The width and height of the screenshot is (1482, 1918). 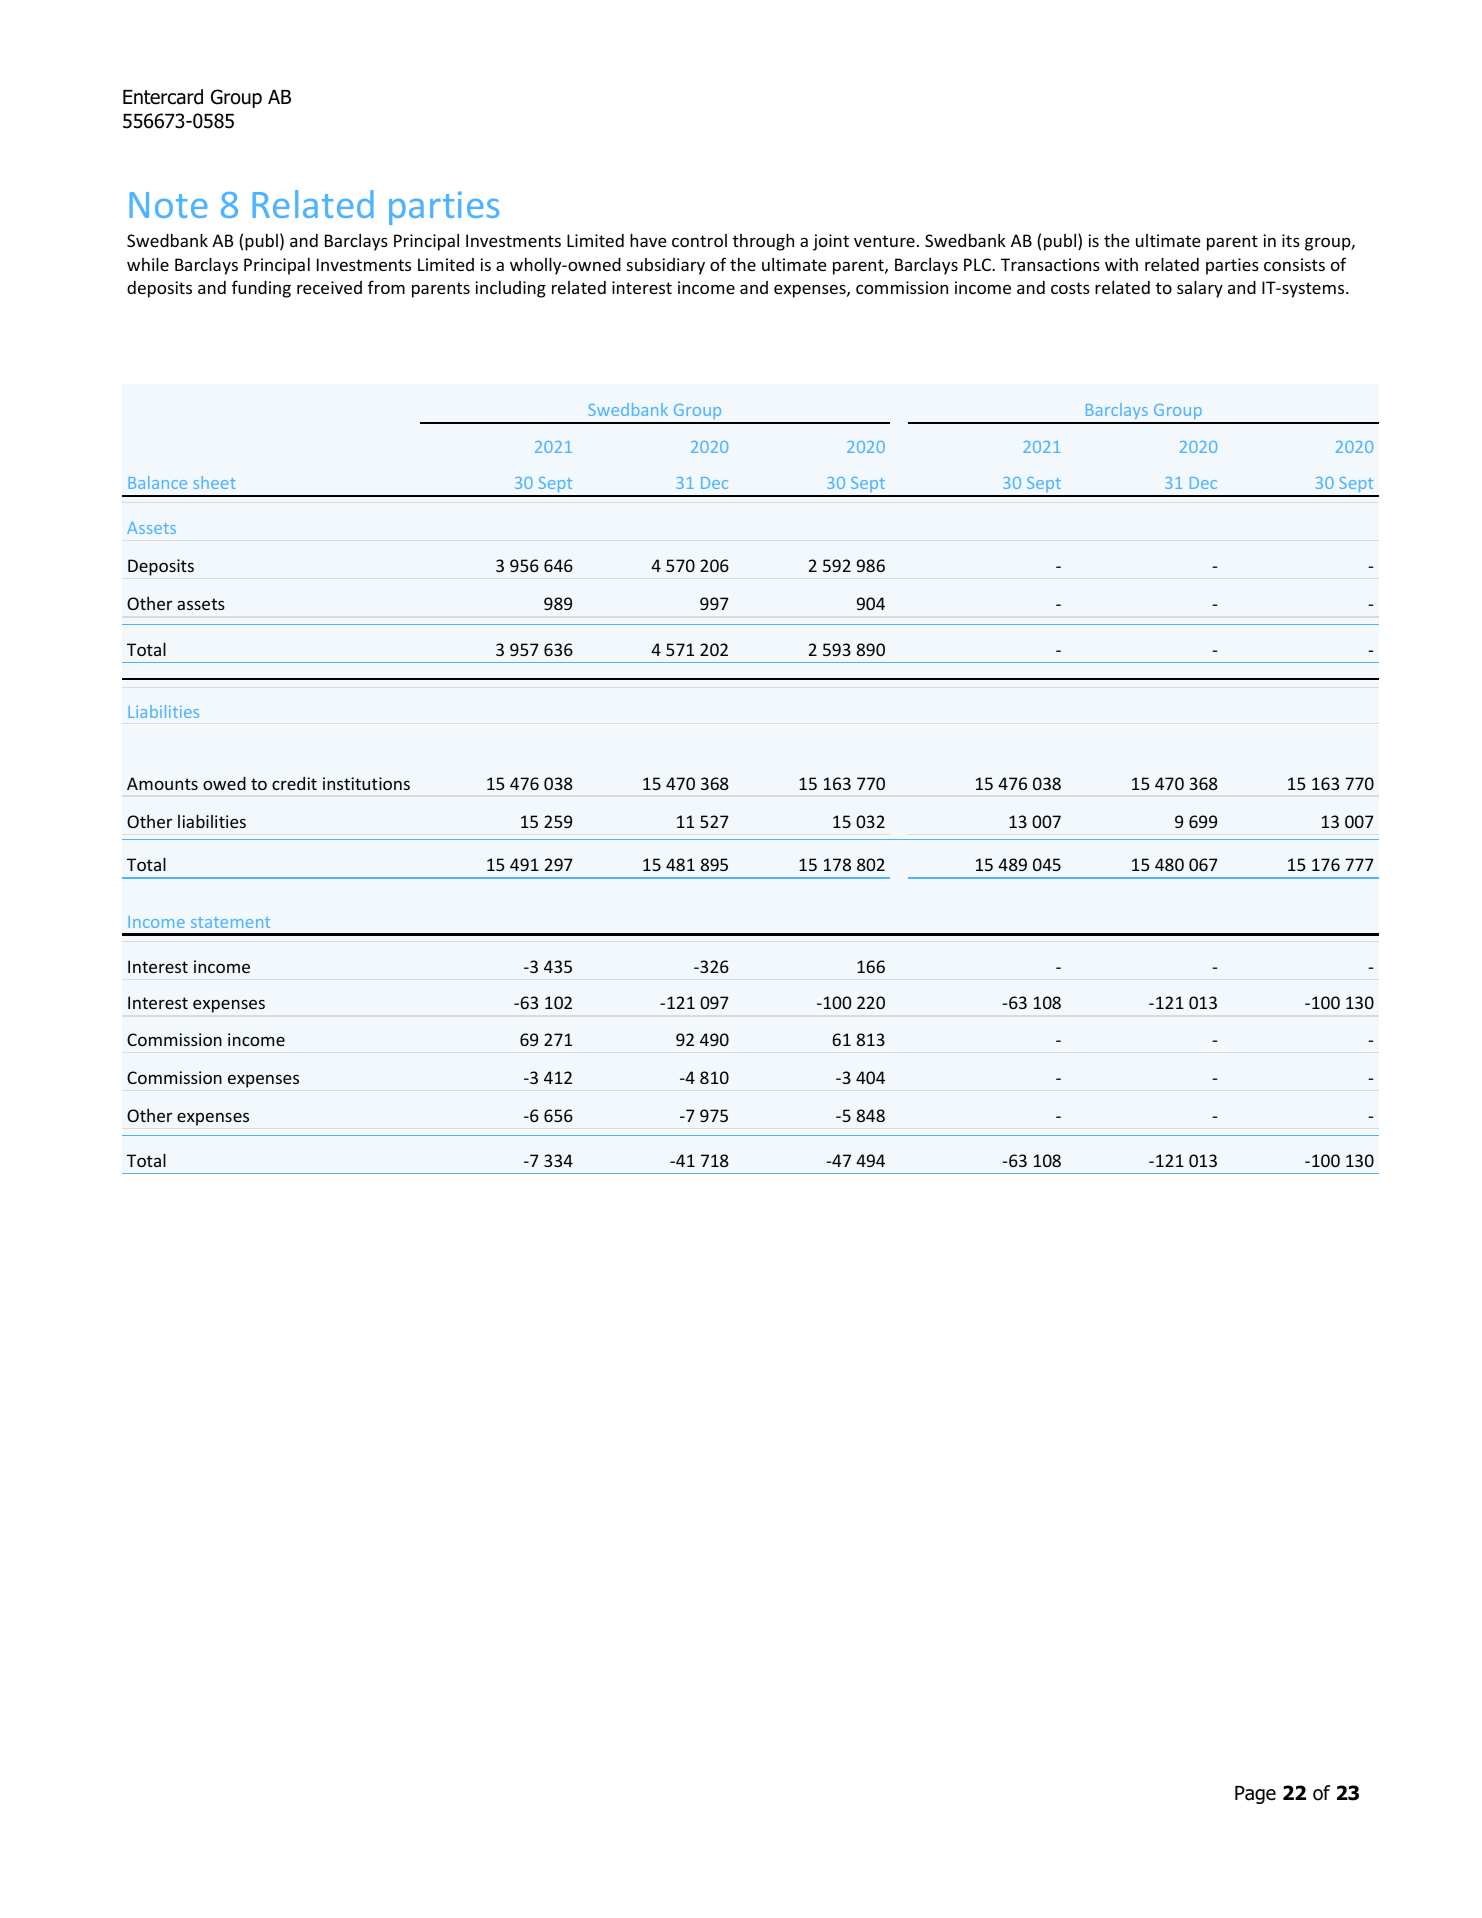 What do you see at coordinates (1200, 289) in the screenshot?
I see `salary` at bounding box center [1200, 289].
